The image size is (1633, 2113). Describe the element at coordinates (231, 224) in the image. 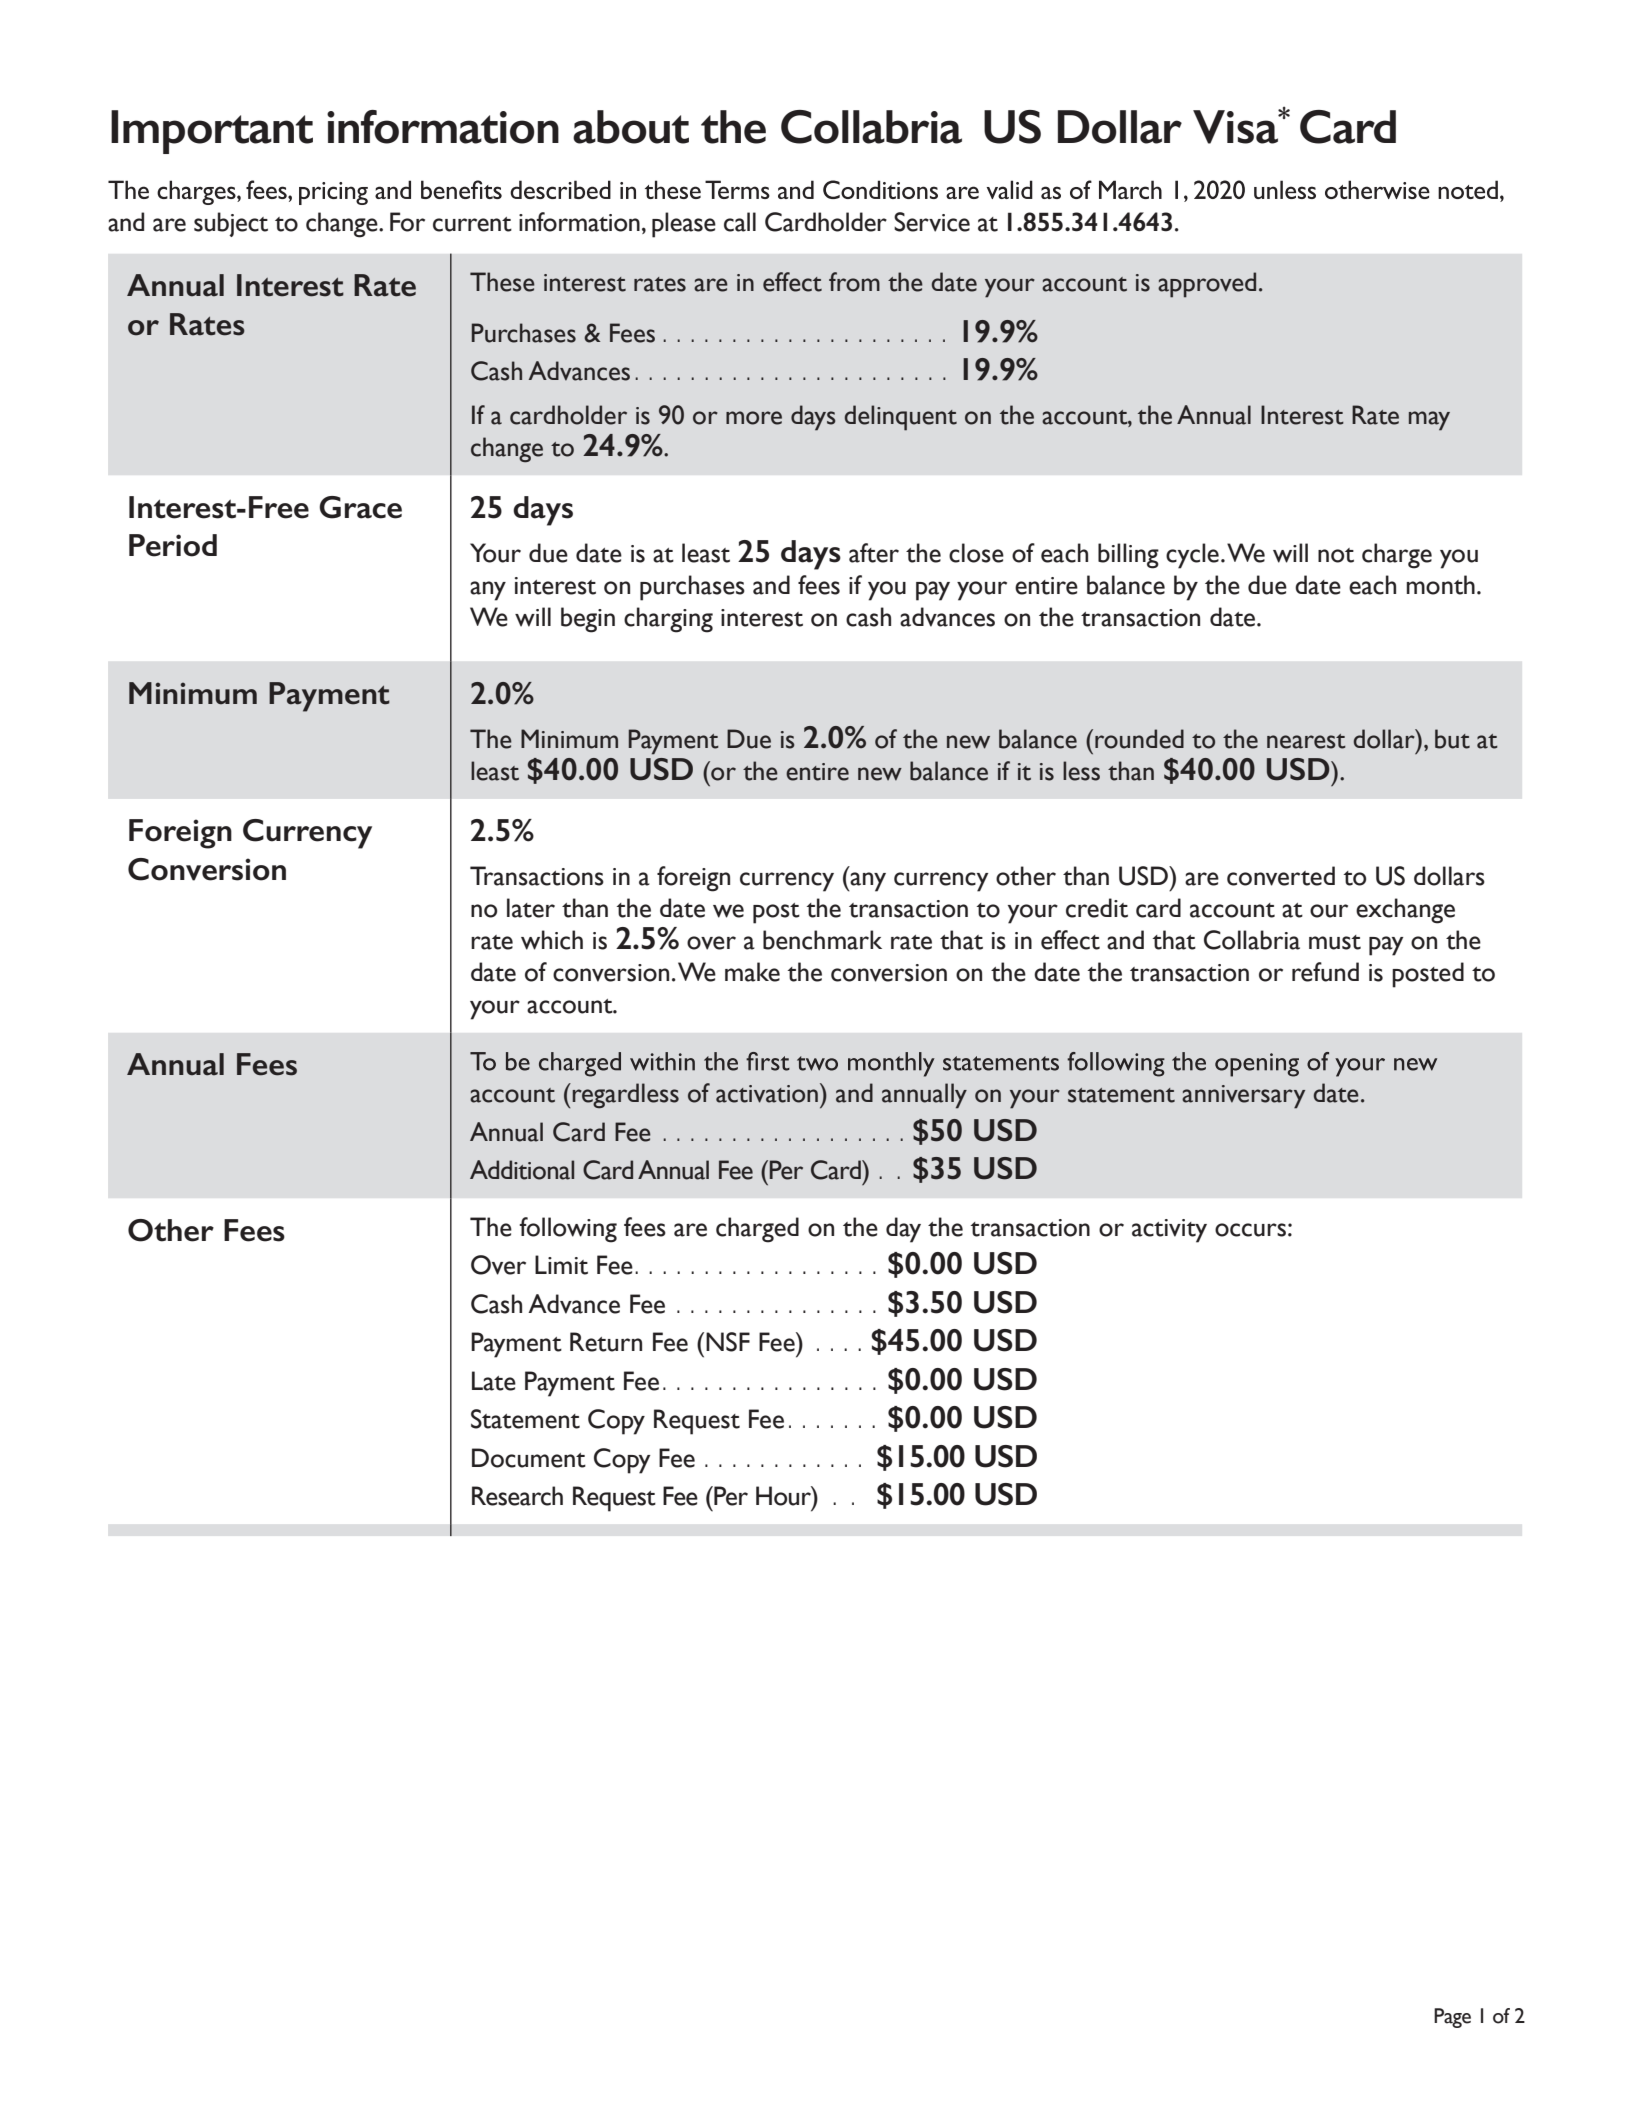

I see `subject` at that location.
